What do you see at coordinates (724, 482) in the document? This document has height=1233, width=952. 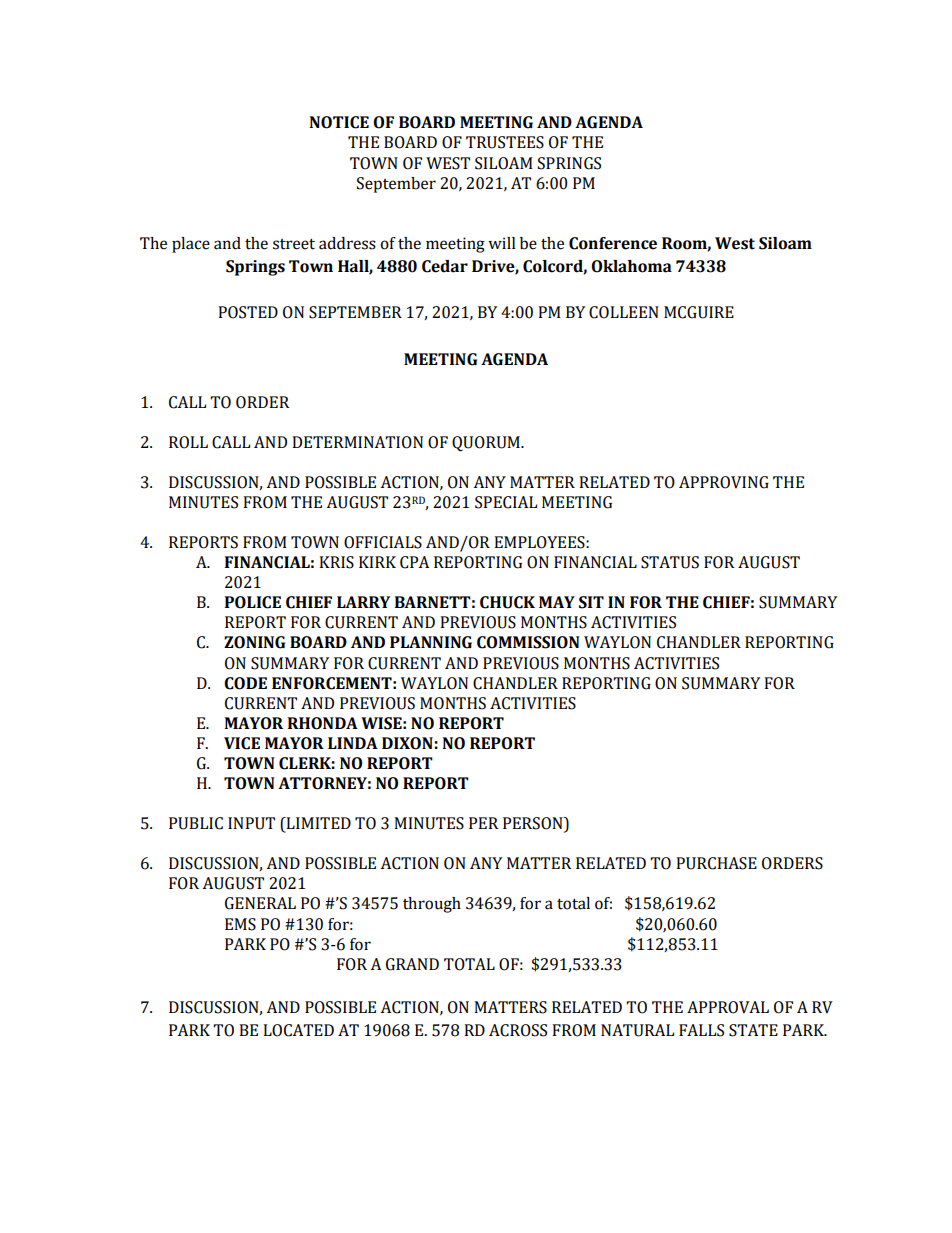 I see `APPROVING` at bounding box center [724, 482].
